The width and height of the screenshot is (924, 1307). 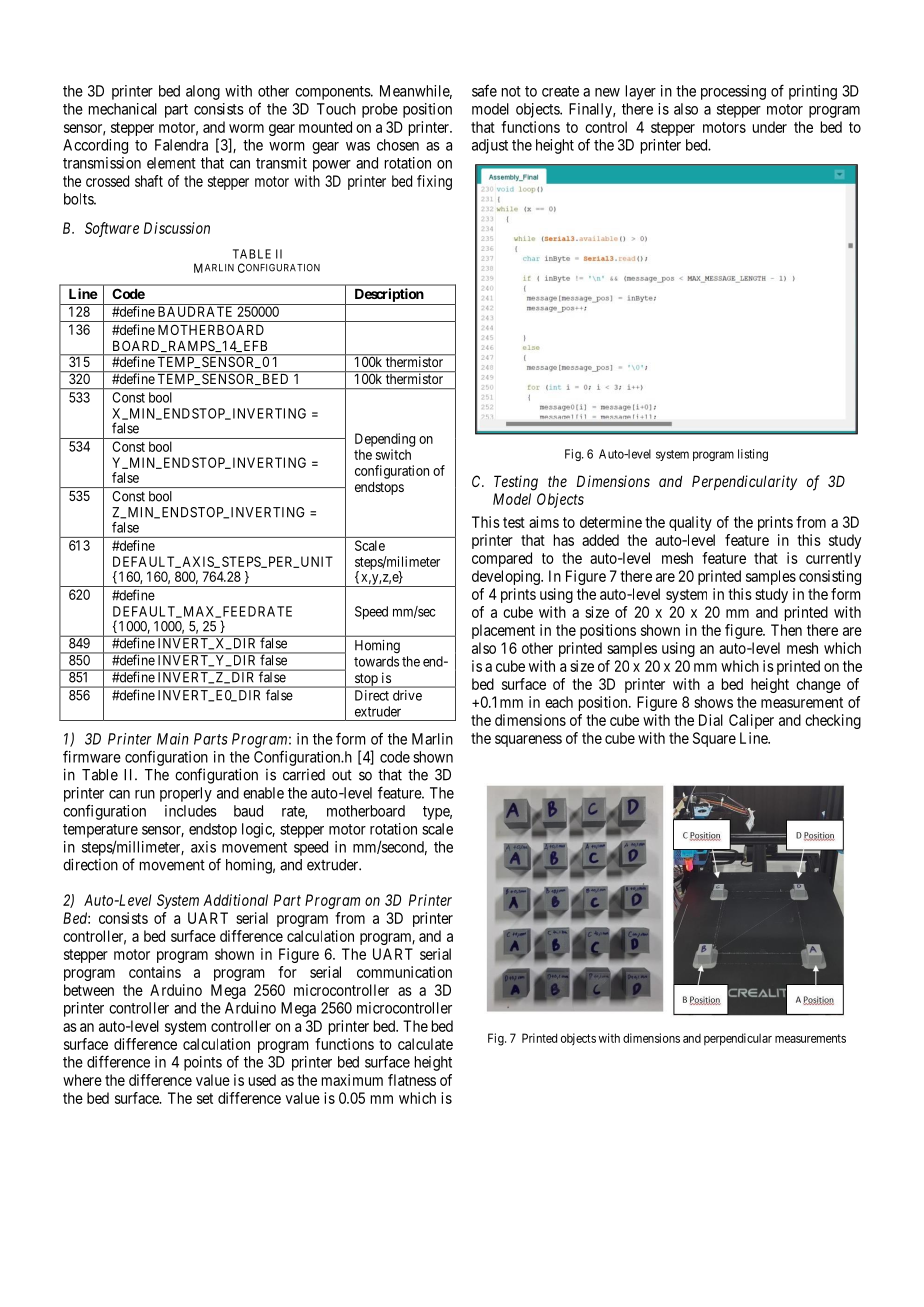 I want to click on Main, so click(x=173, y=739).
